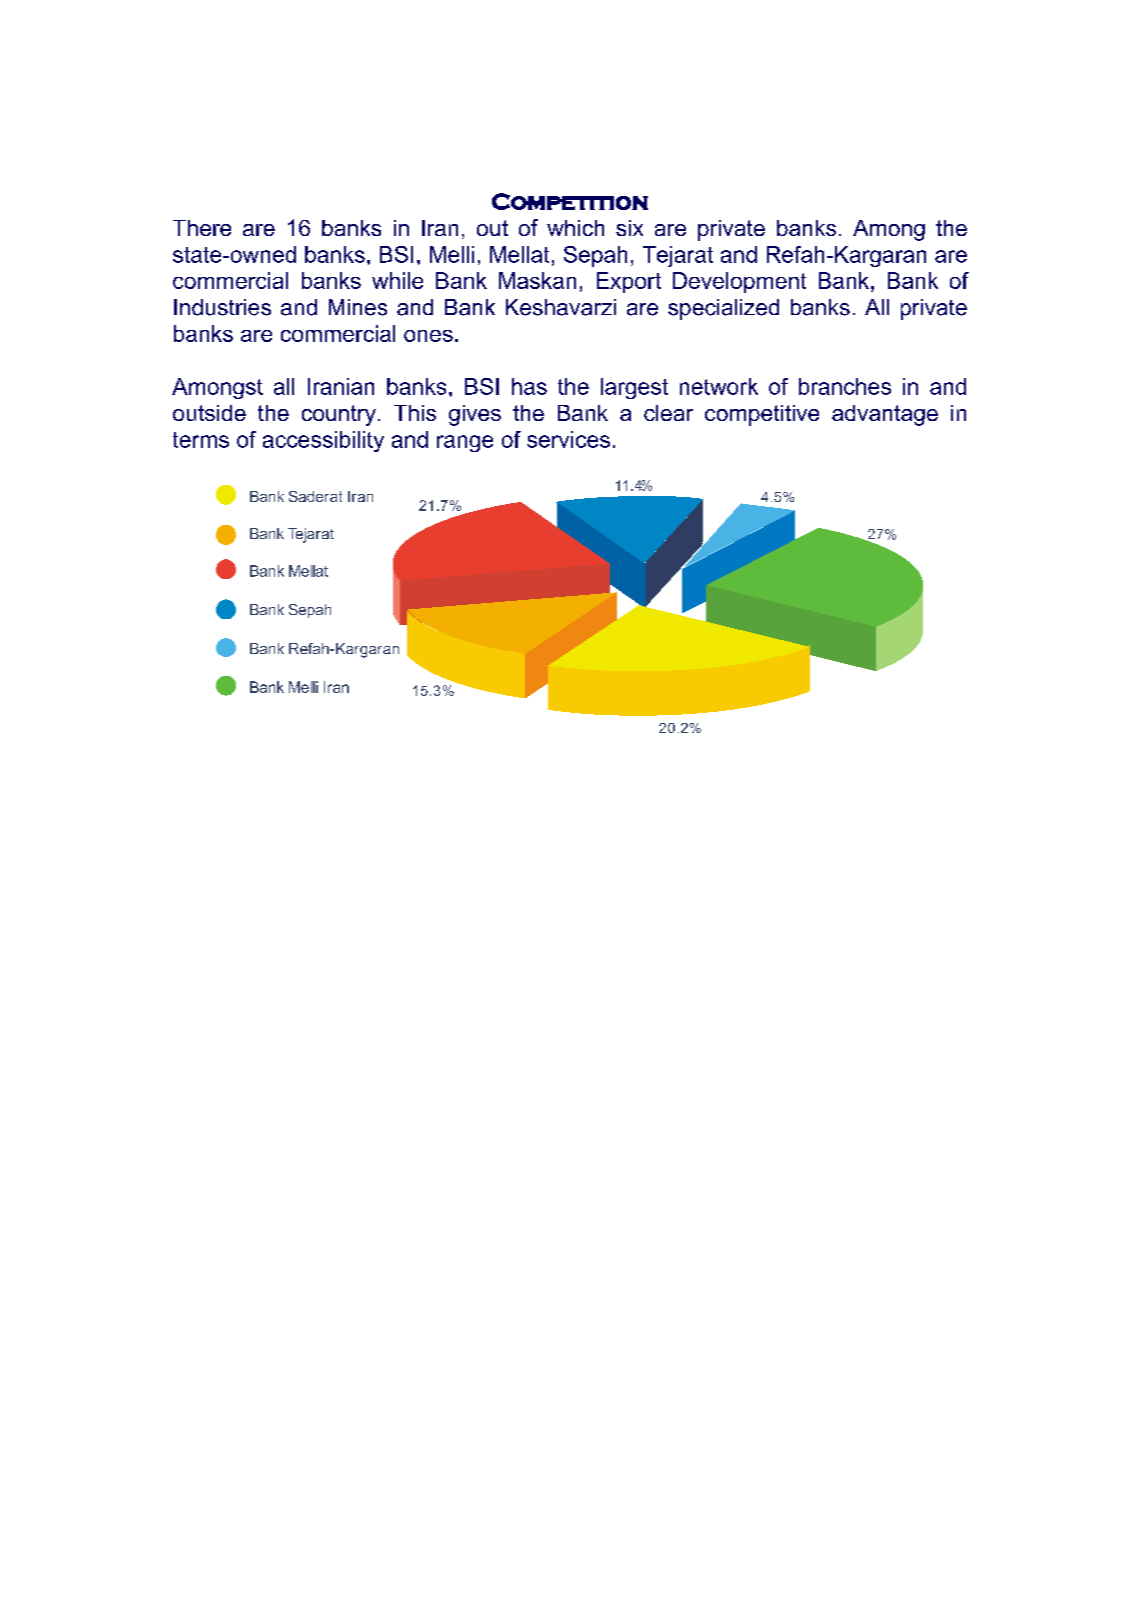  What do you see at coordinates (845, 386) in the screenshot?
I see `branches` at bounding box center [845, 386].
